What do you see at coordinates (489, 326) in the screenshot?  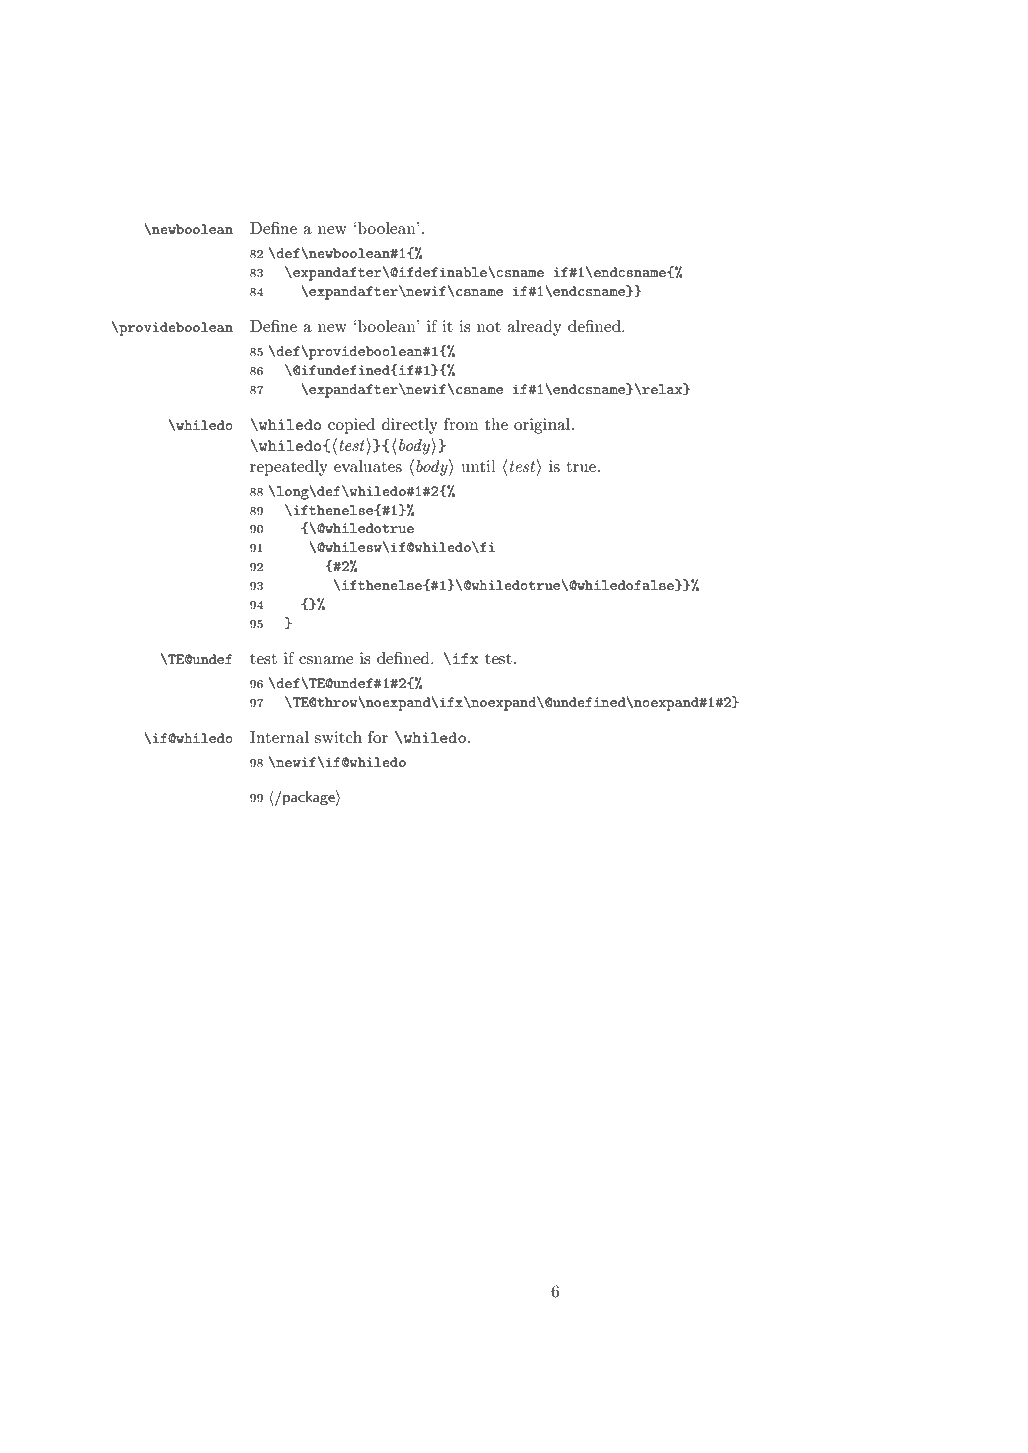 I see `not` at bounding box center [489, 326].
